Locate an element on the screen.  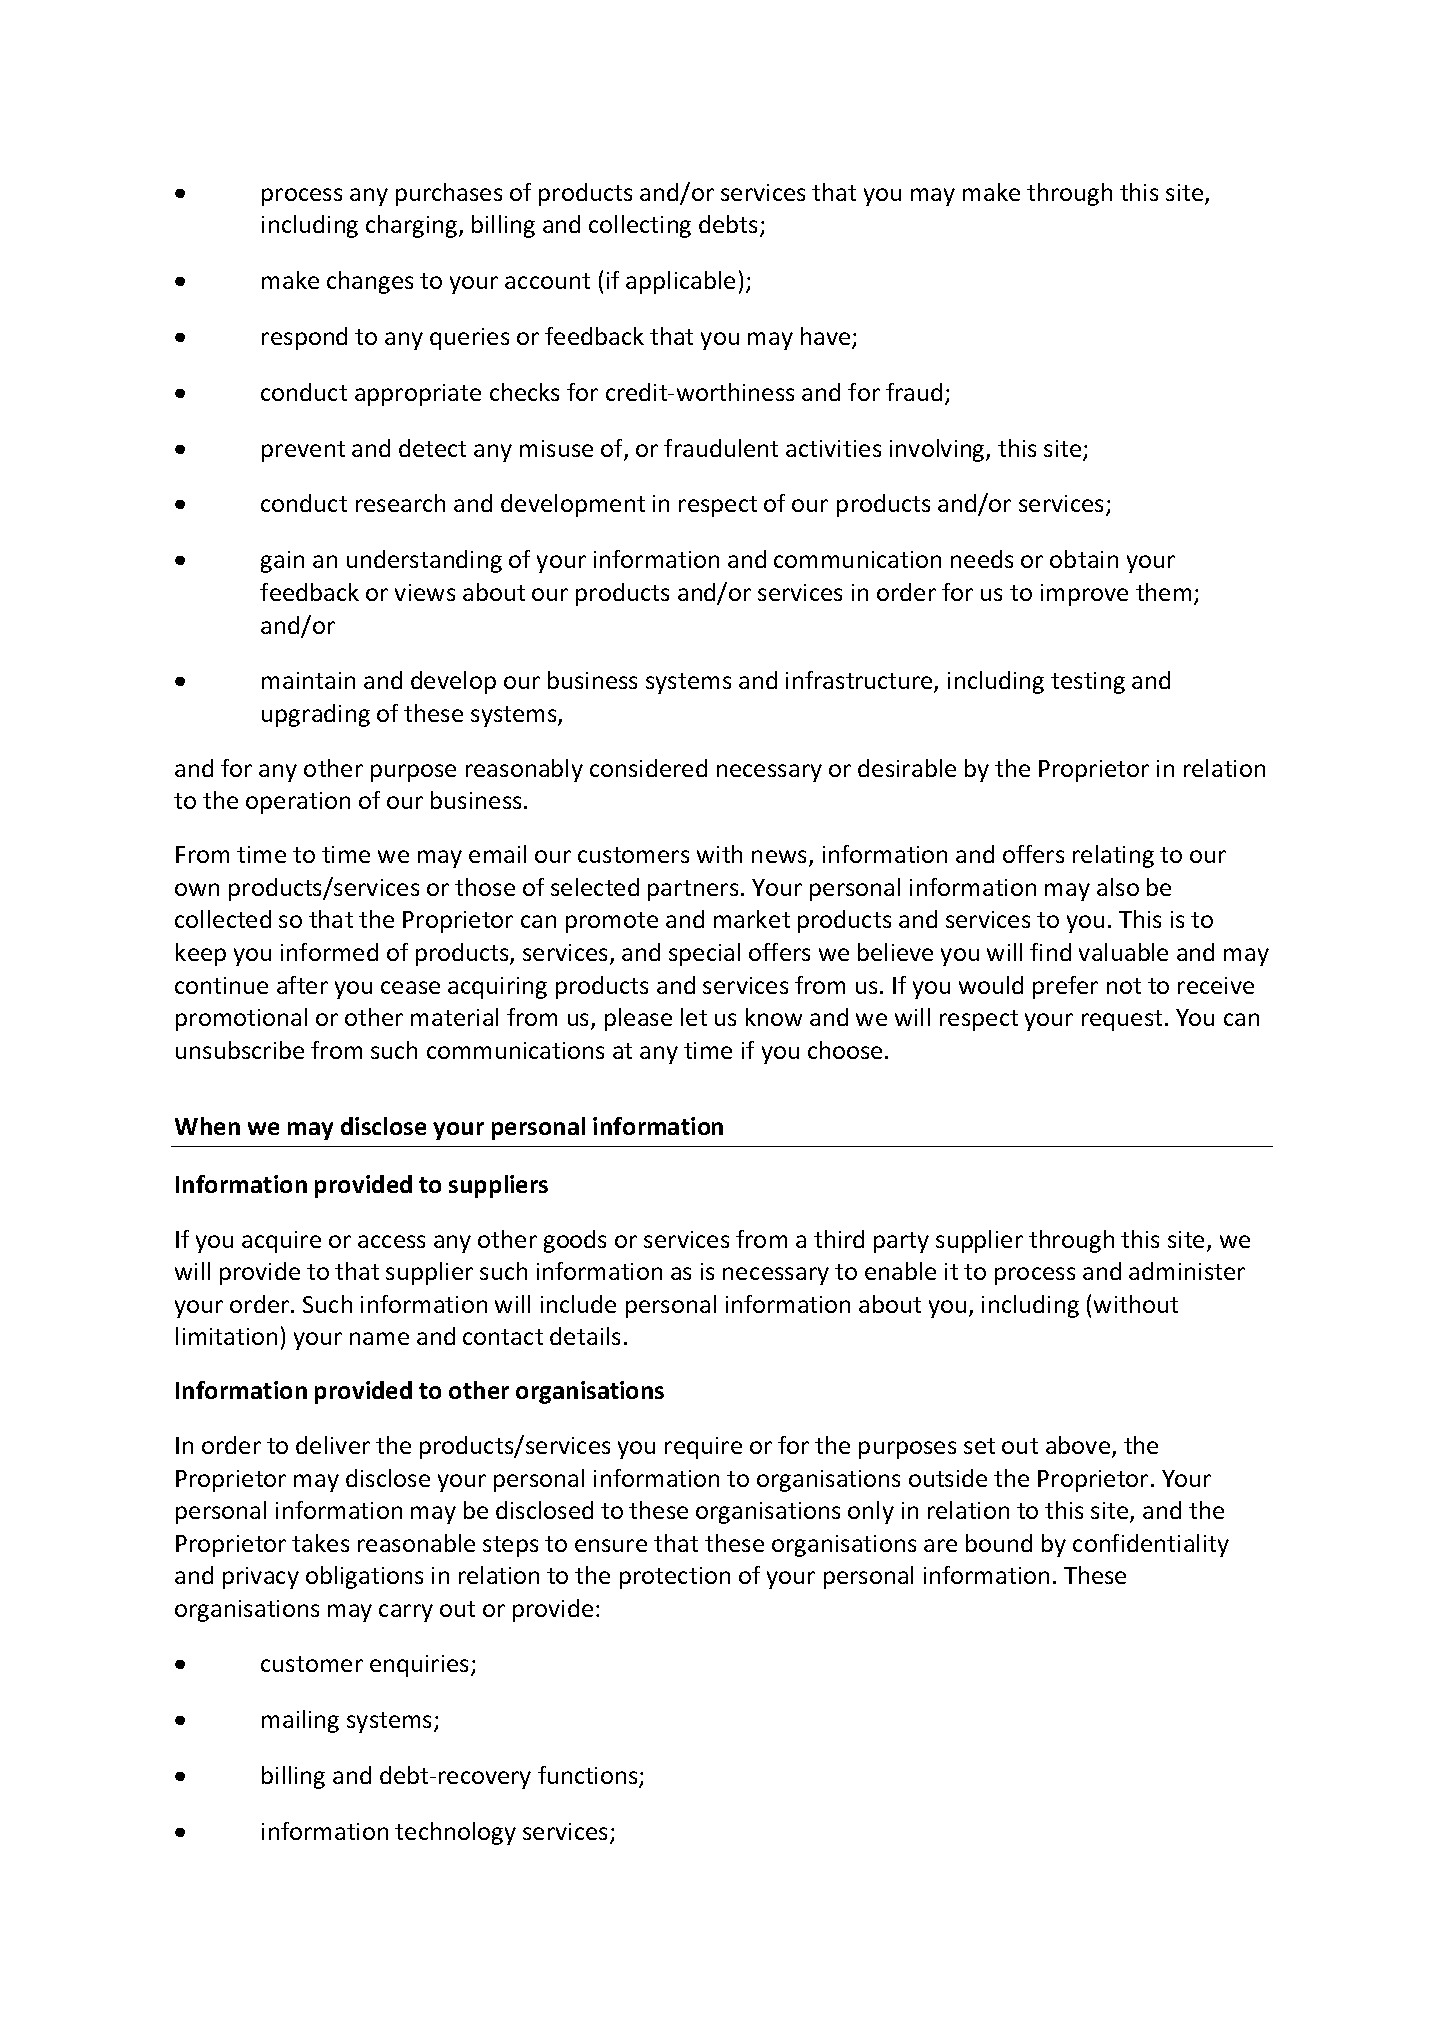
considered is located at coordinates (648, 768).
